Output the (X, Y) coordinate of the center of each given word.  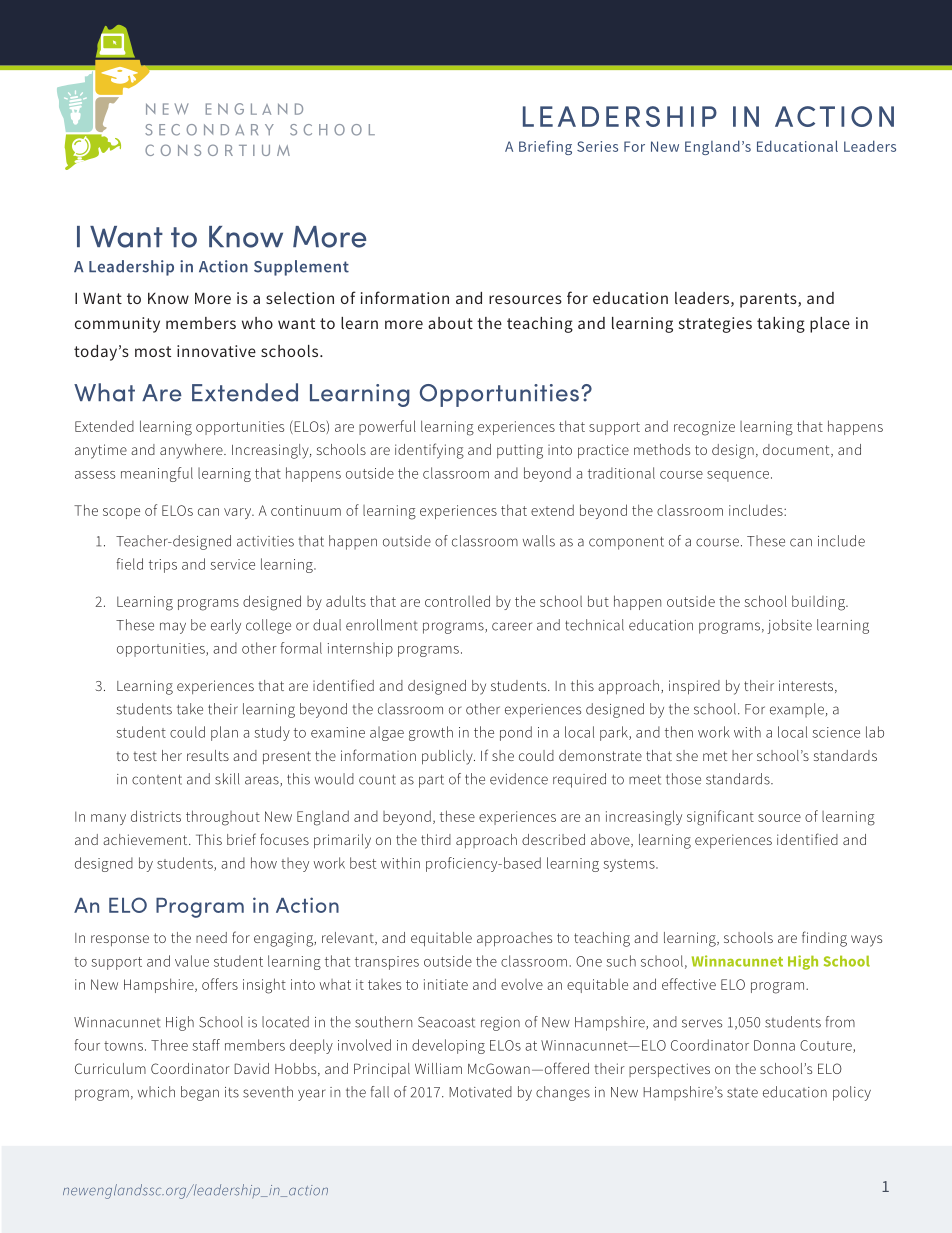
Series (597, 146)
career (512, 626)
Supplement (301, 268)
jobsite (789, 626)
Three (169, 1045)
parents (769, 300)
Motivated (480, 1092)
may (173, 628)
